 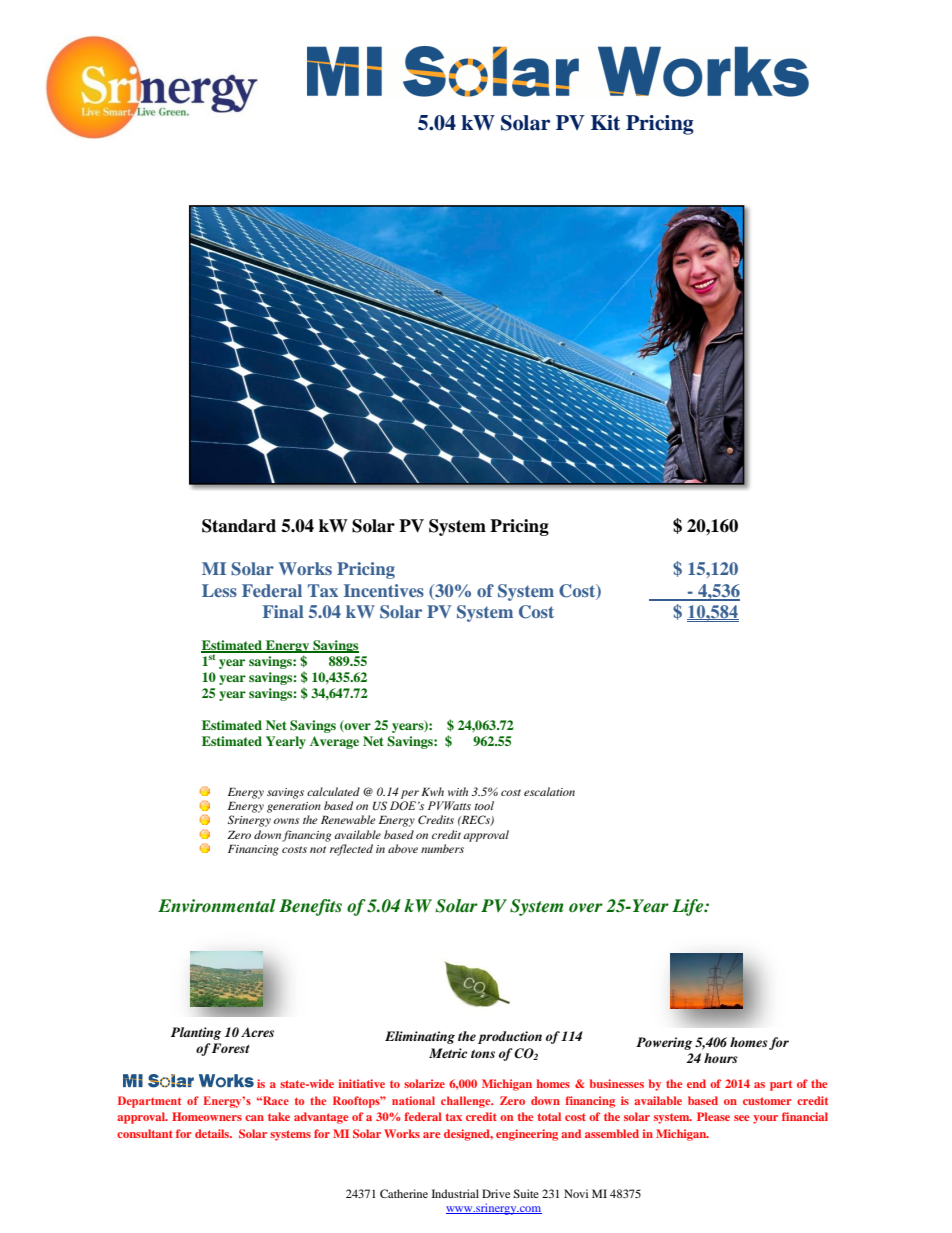 What do you see at coordinates (384, 590) in the screenshot?
I see `Incentives` at bounding box center [384, 590].
